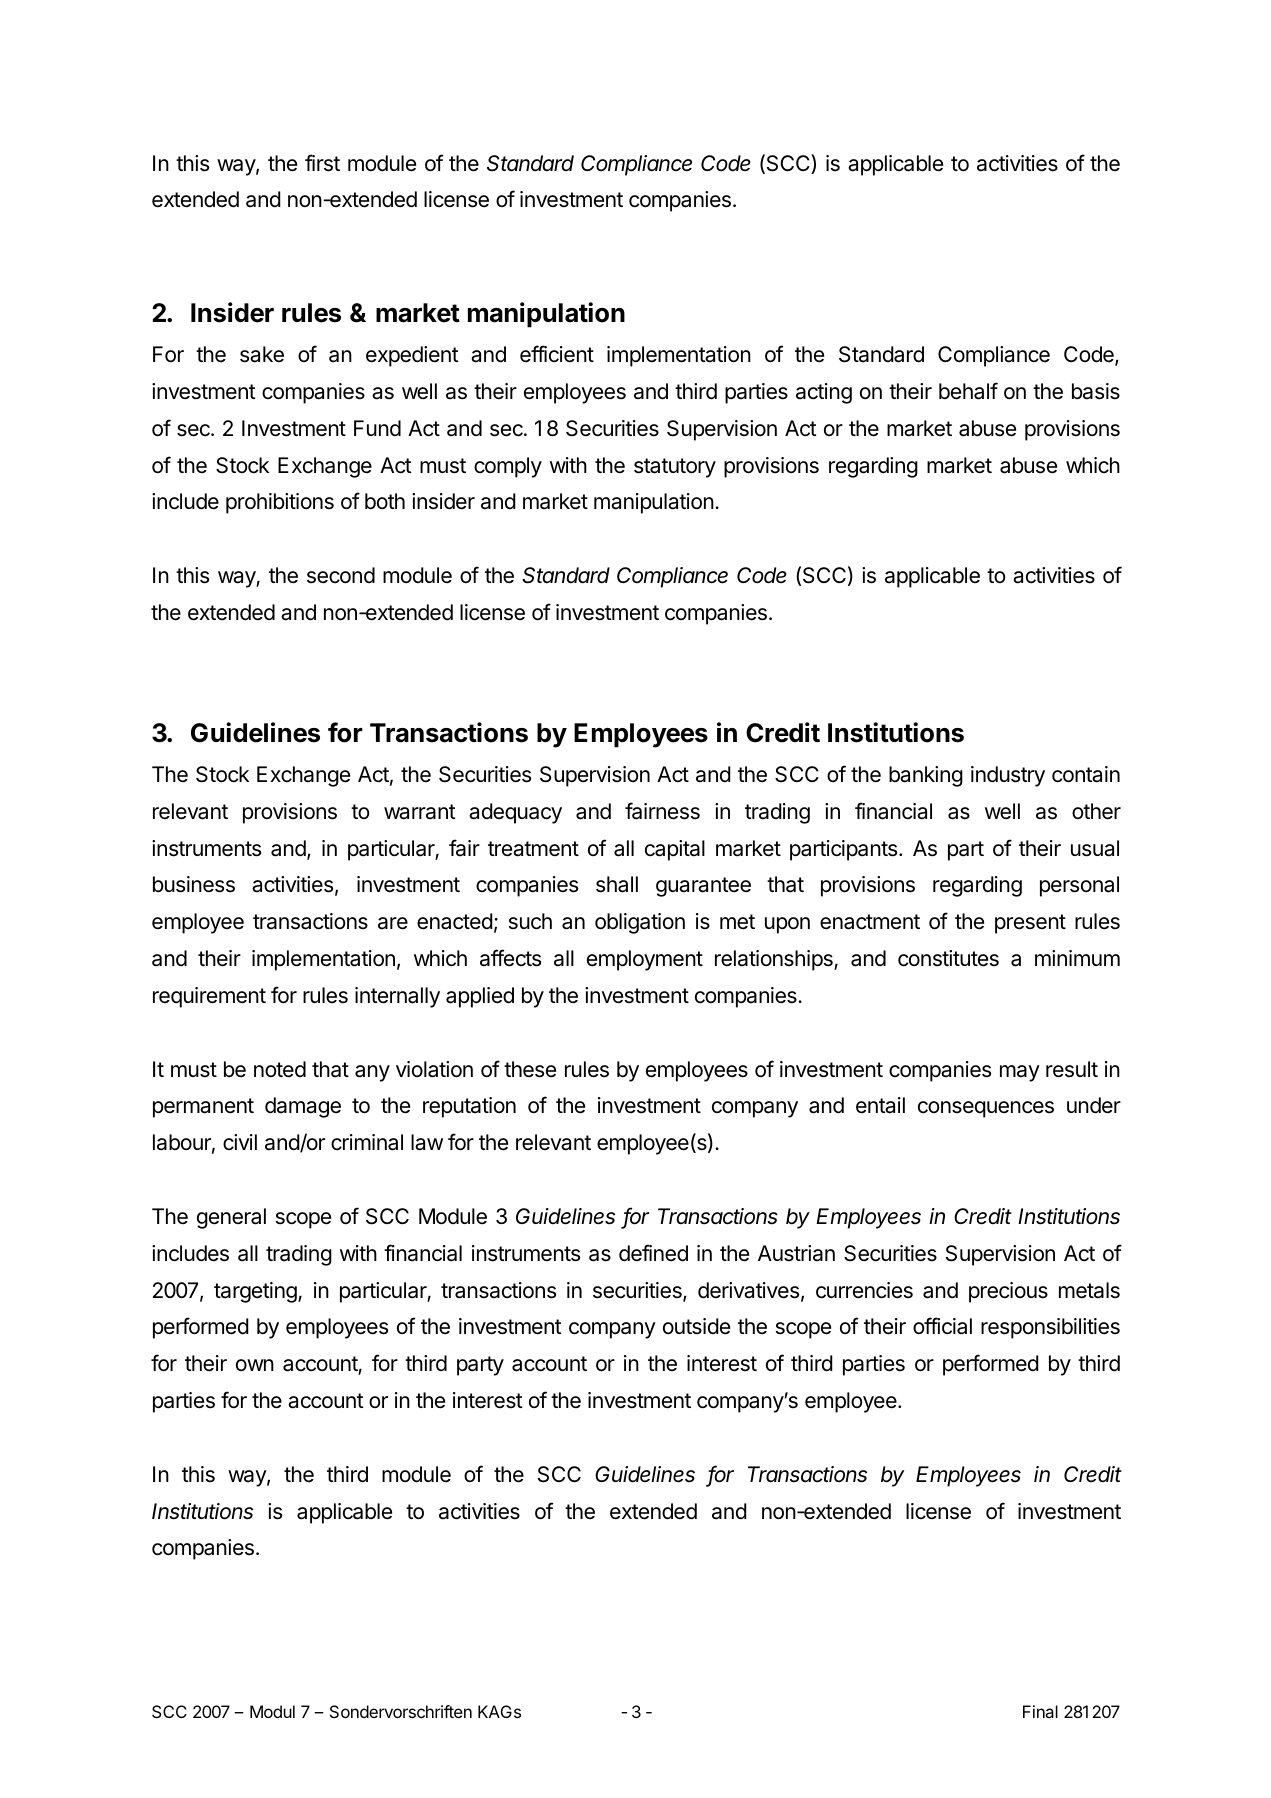 Image resolution: width=1271 pixels, height=1798 pixels. Describe the element at coordinates (1008, 776) in the screenshot. I see `industry` at that location.
